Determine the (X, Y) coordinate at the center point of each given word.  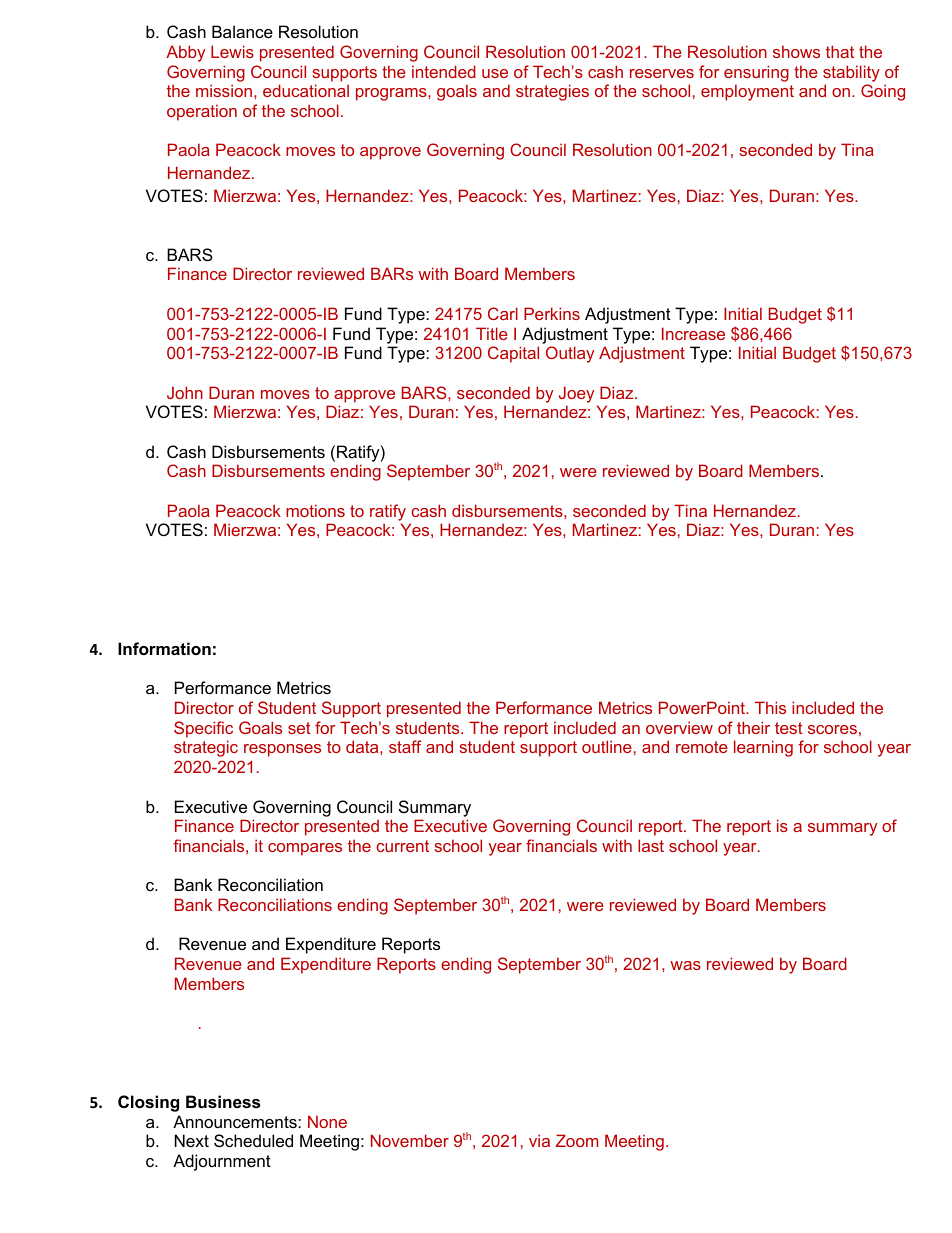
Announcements (236, 1121)
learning (763, 748)
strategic (206, 748)
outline (607, 746)
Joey (576, 394)
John (185, 392)
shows (796, 51)
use (495, 73)
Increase (693, 333)
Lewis (232, 51)
